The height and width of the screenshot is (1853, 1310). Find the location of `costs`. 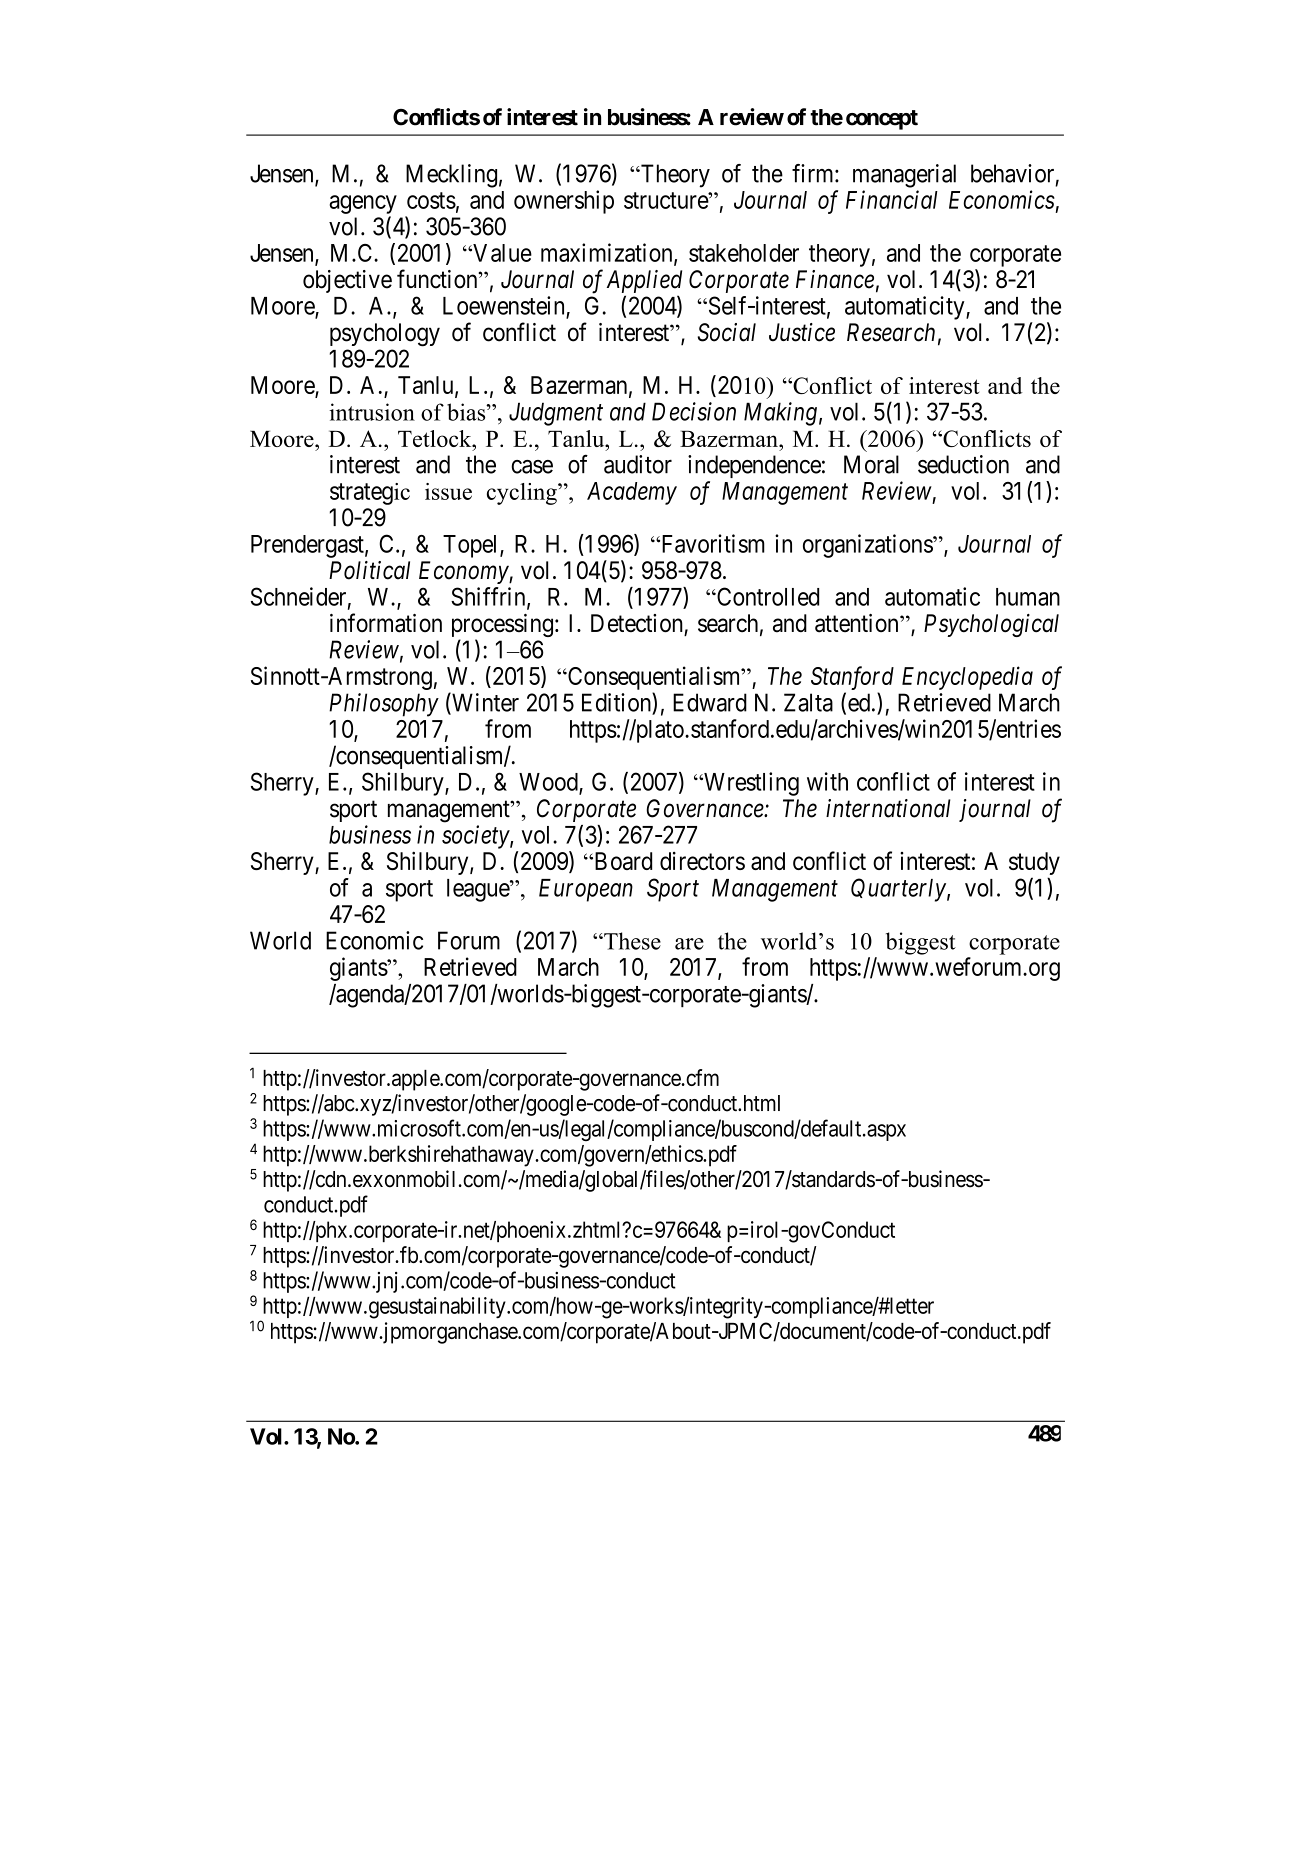

costs is located at coordinates (431, 200).
